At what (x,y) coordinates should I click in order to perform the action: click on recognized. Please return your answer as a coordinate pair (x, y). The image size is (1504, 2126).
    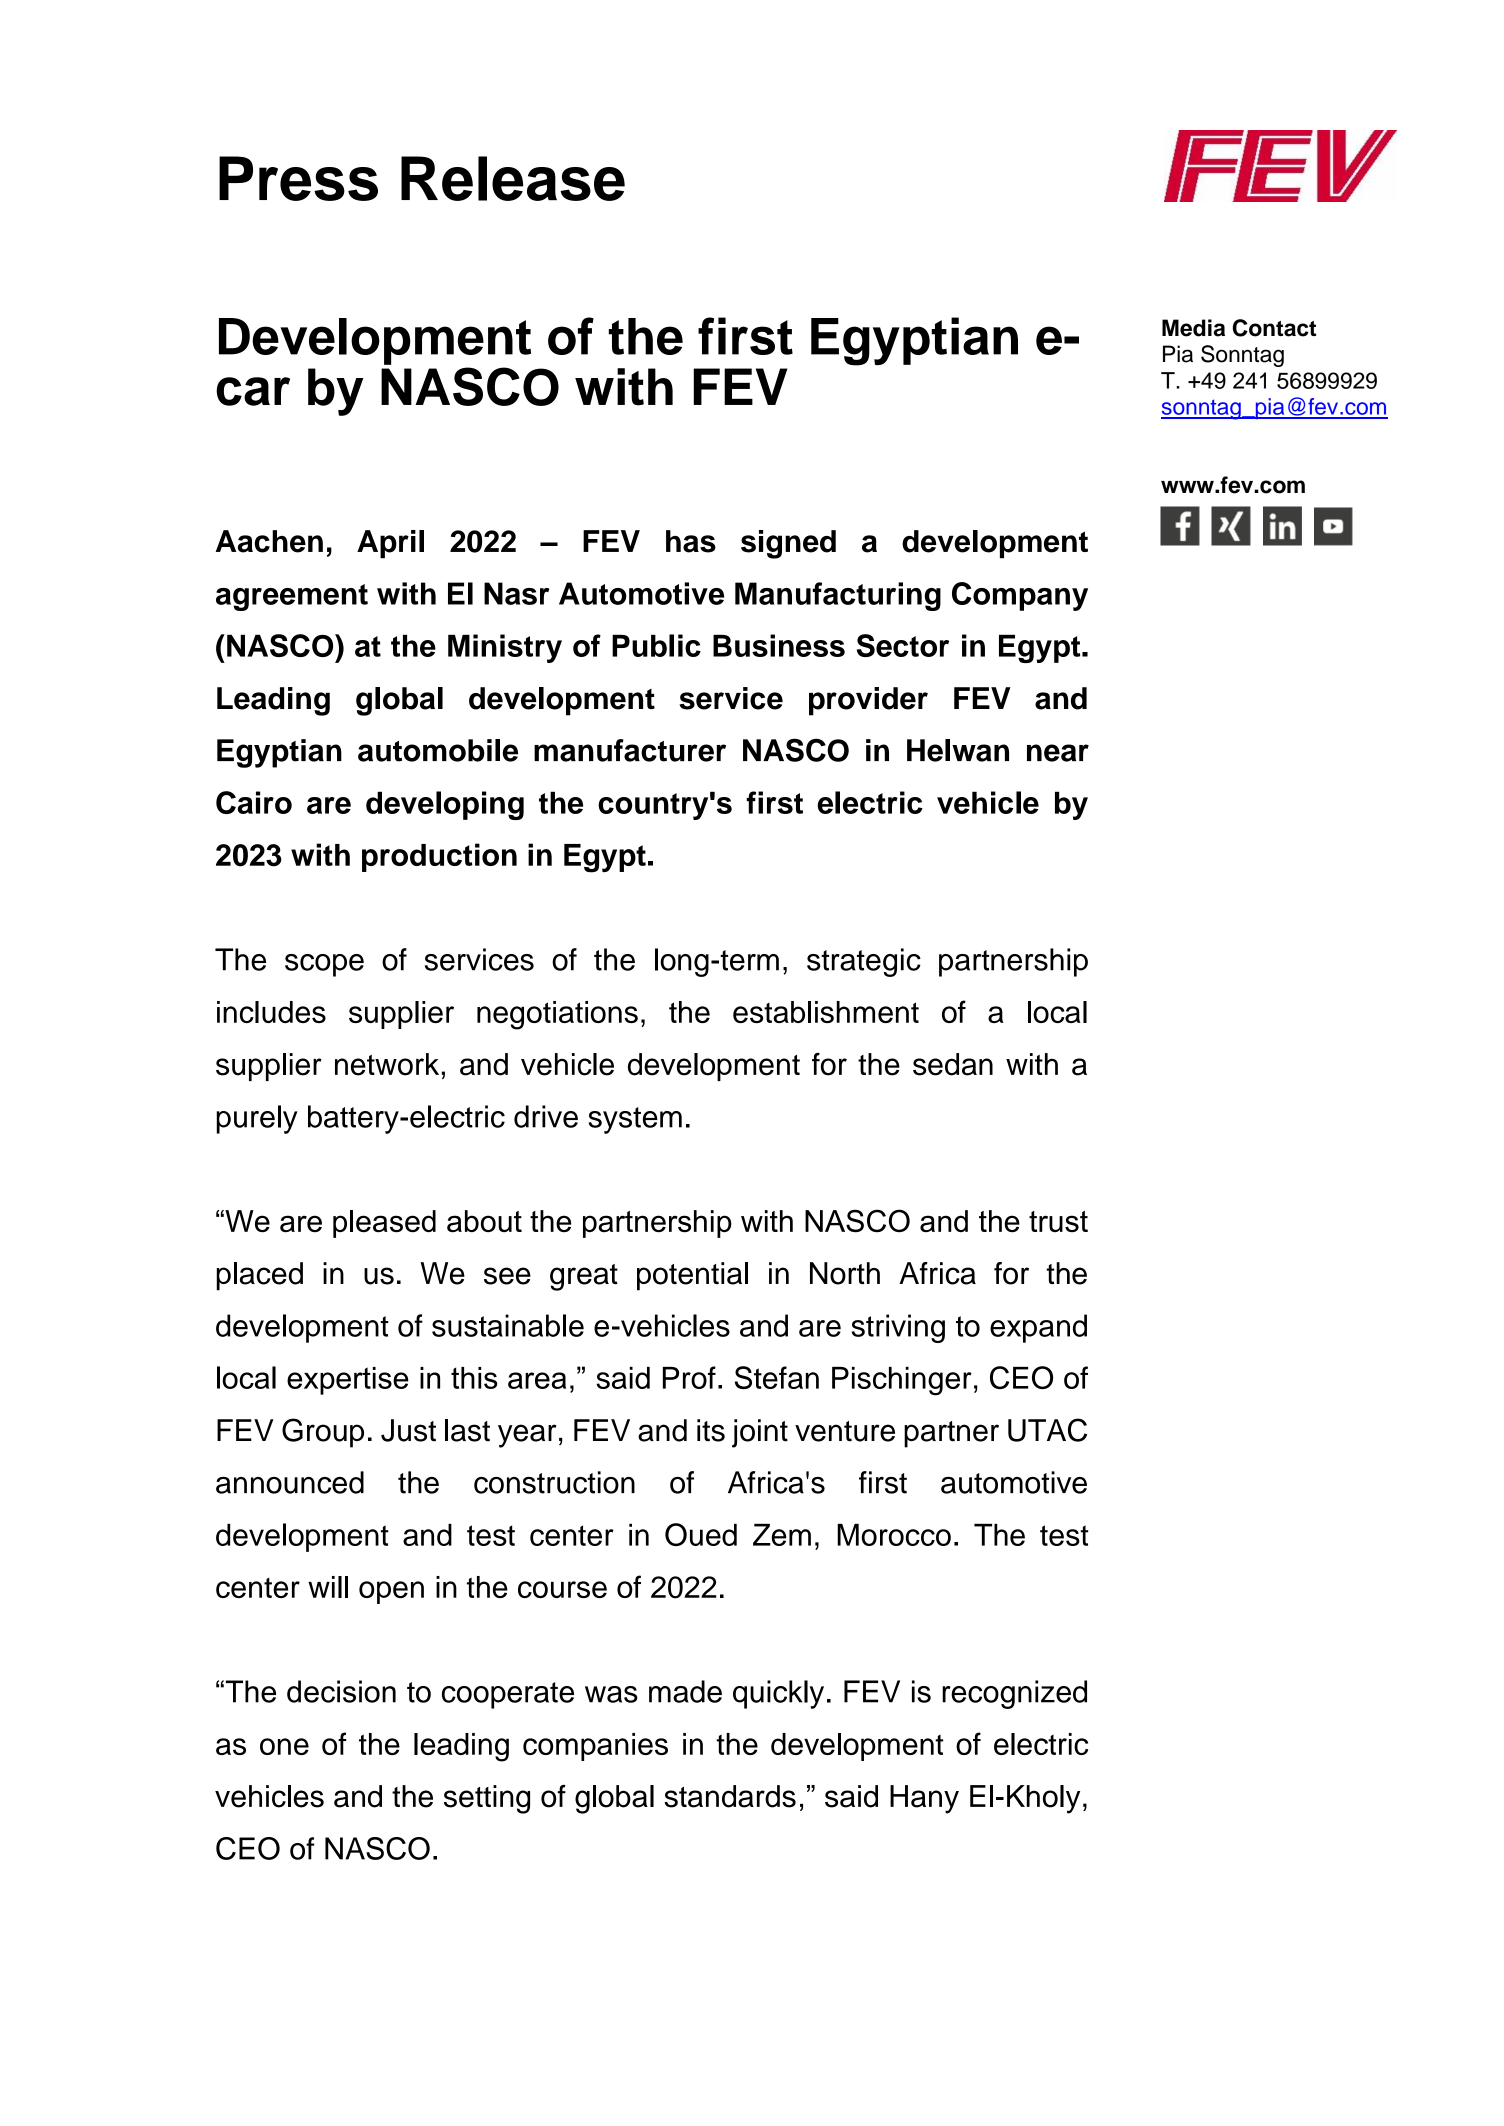
    Looking at the image, I should click on (1014, 1694).
